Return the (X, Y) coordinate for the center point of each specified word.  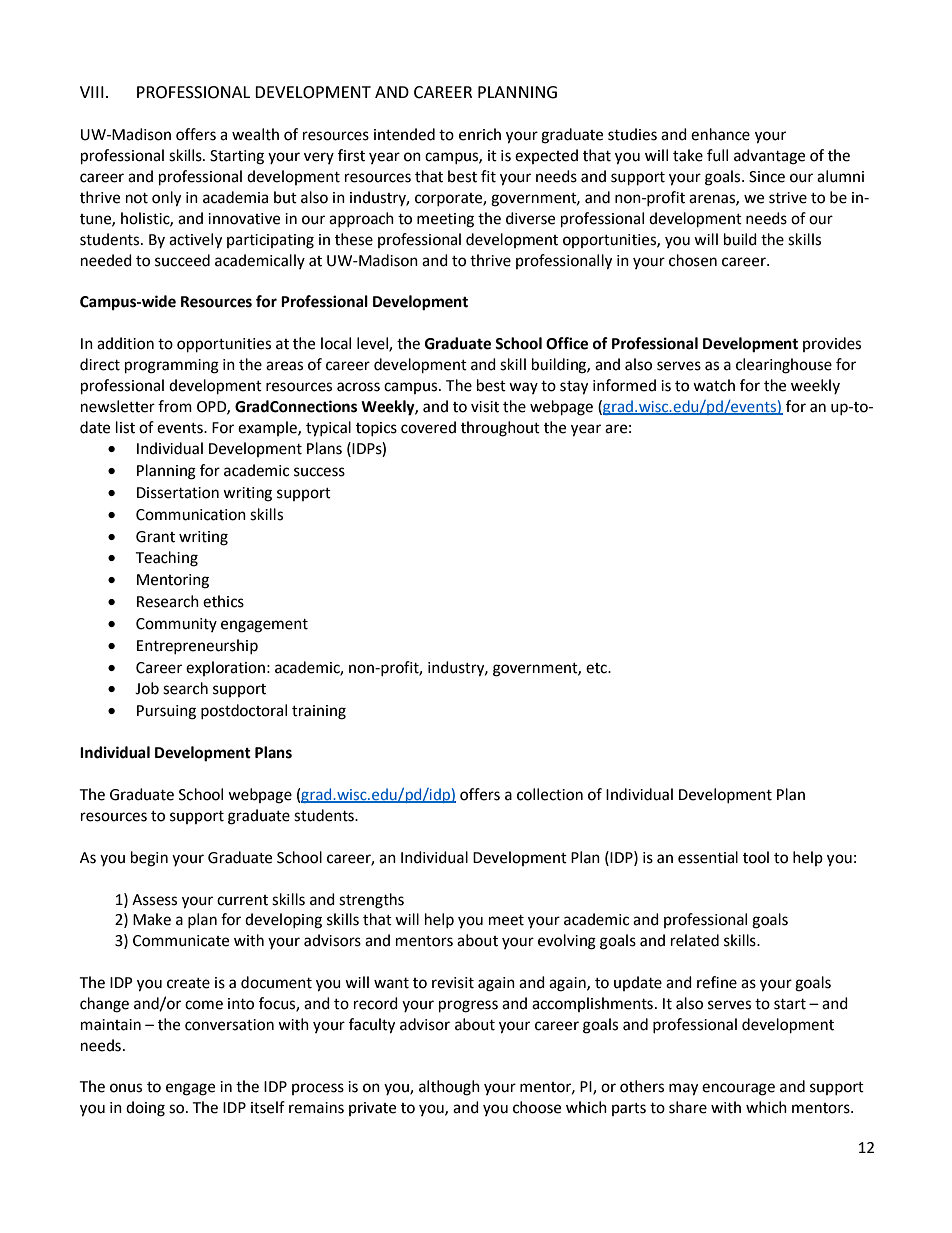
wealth (255, 134)
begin (149, 859)
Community (176, 625)
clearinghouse (784, 366)
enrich (480, 134)
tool (756, 857)
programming (172, 366)
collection (550, 794)
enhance (720, 134)
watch (714, 385)
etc (597, 668)
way (523, 388)
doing (145, 1109)
